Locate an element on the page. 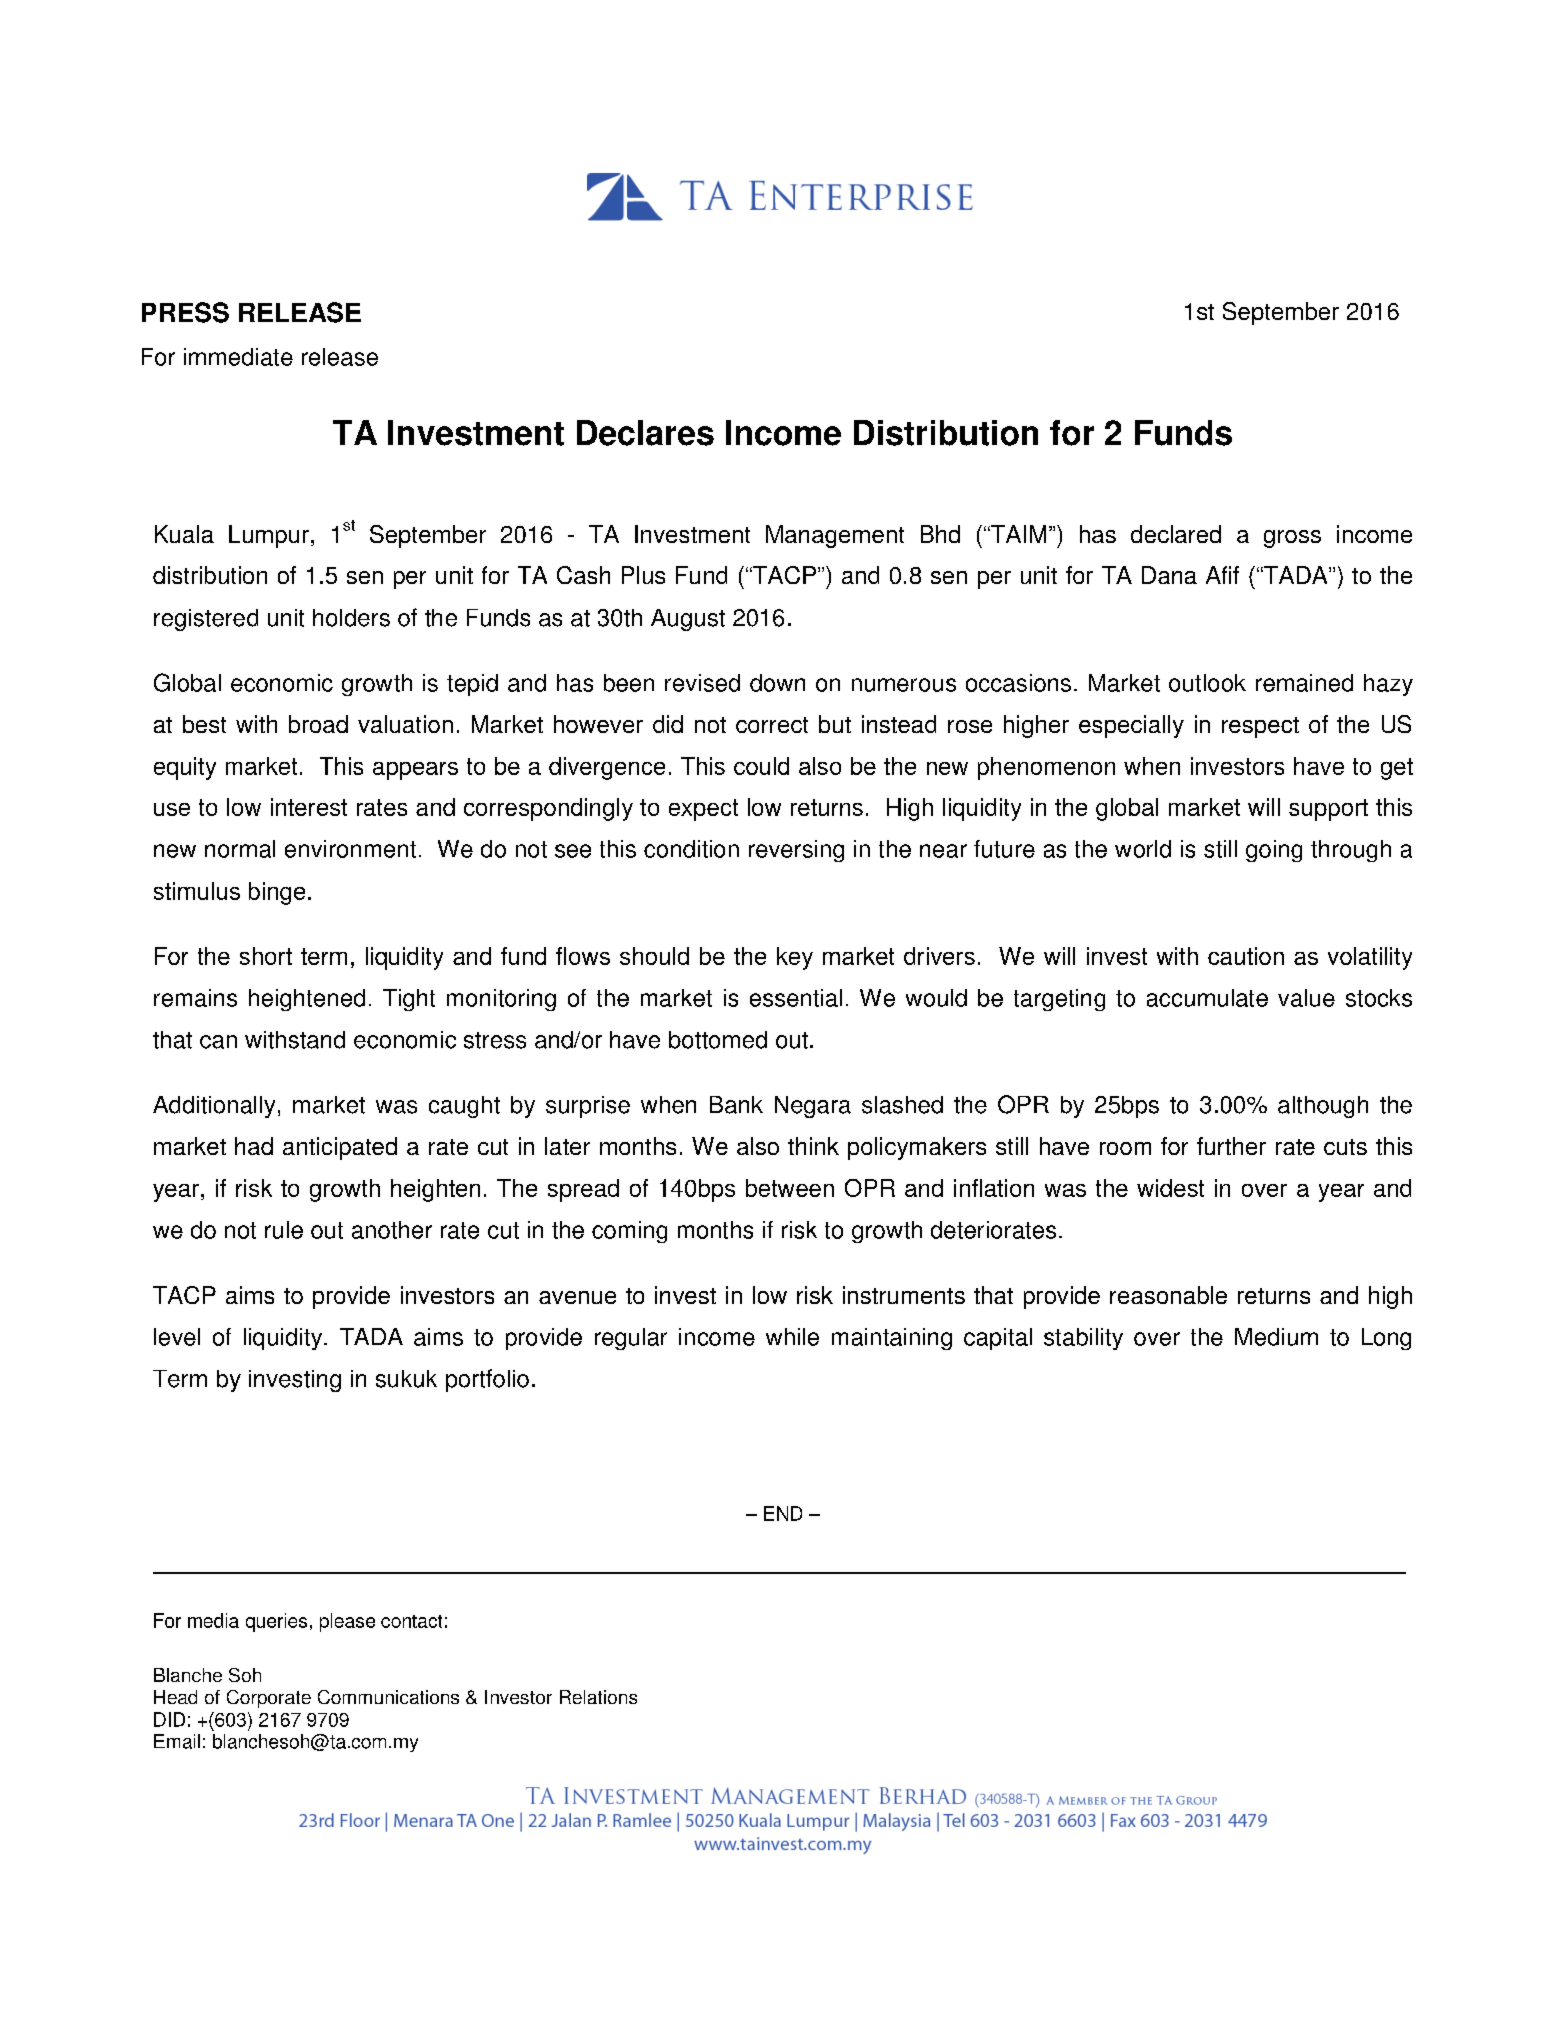 The image size is (1565, 2026). accumulate is located at coordinates (1207, 998).
